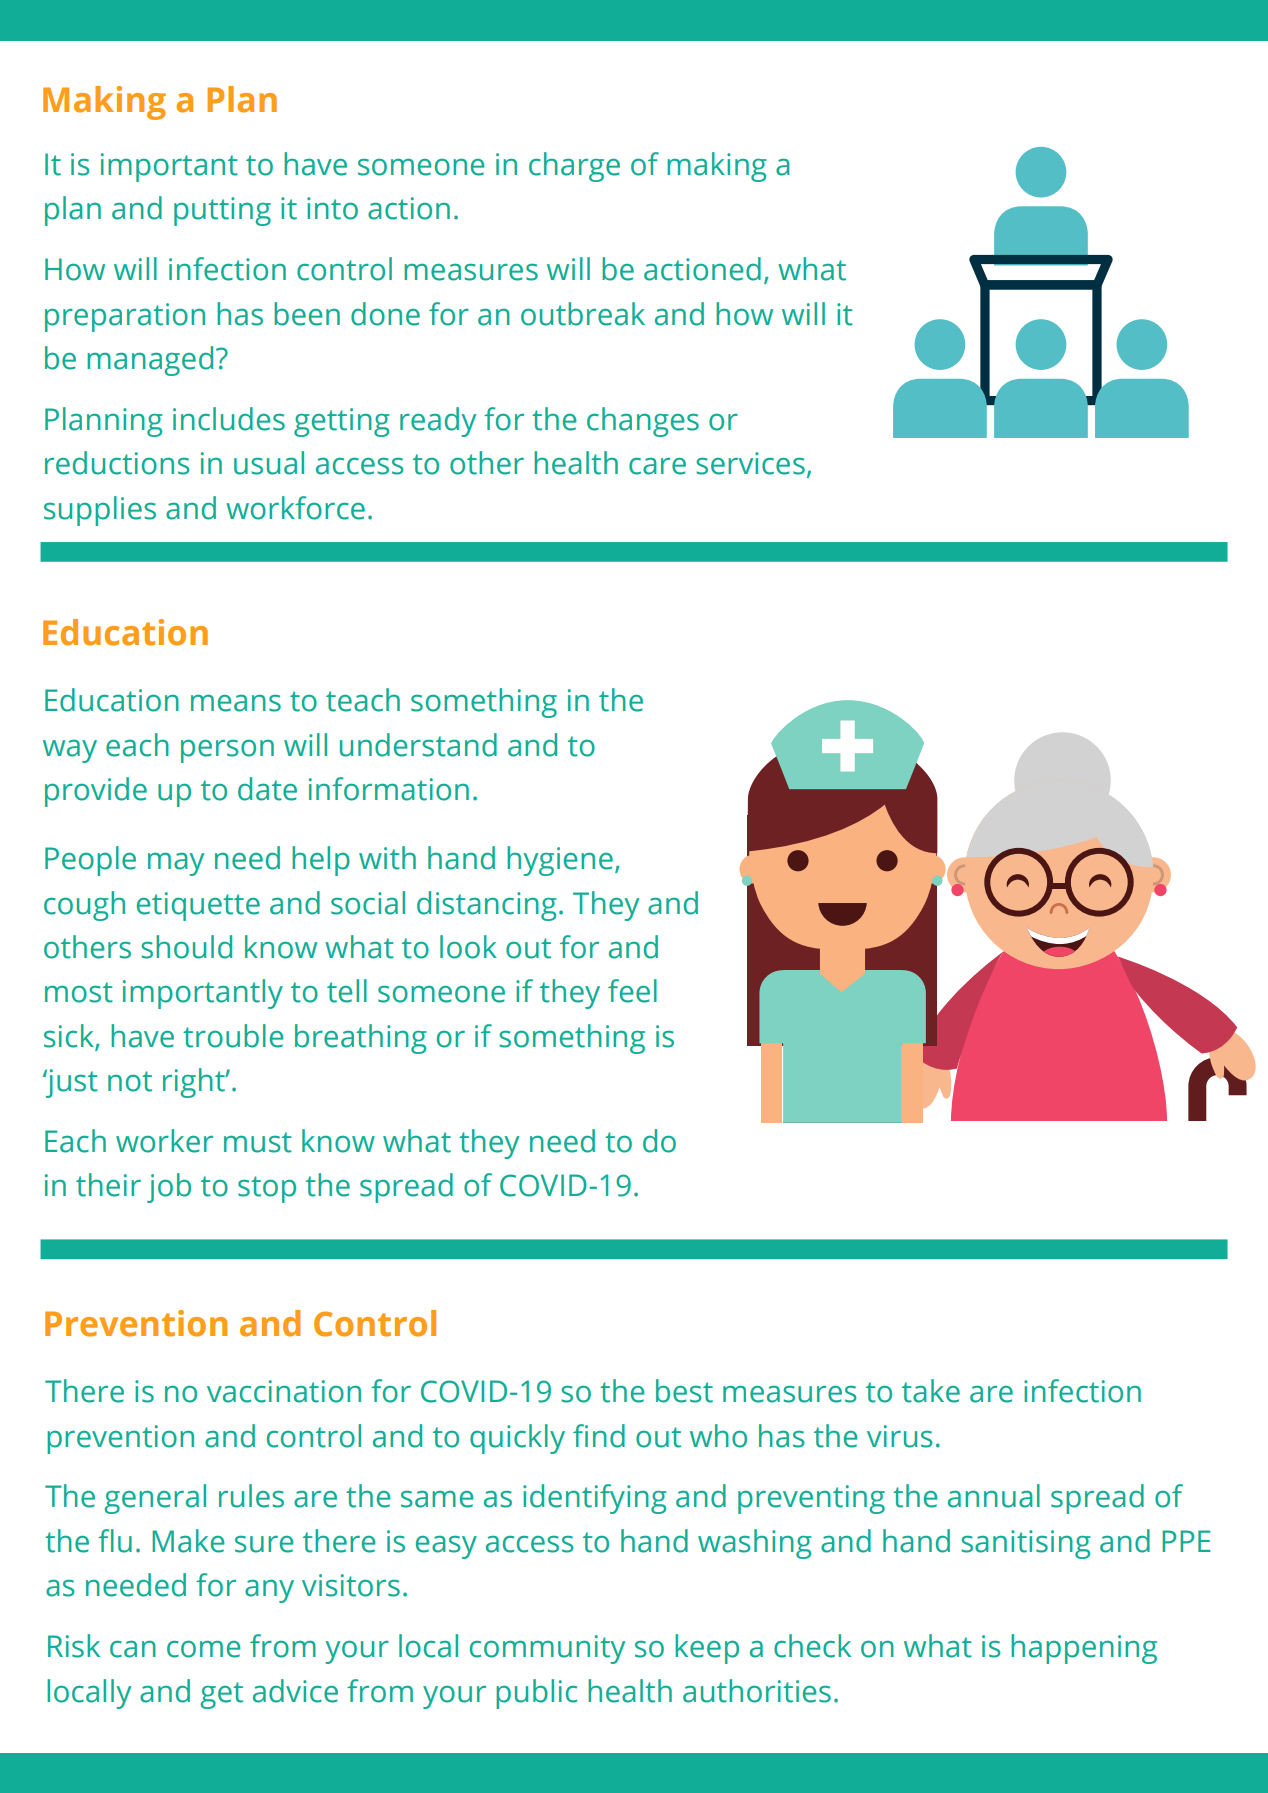  Describe the element at coordinates (204, 1649) in the screenshot. I see `come` at that location.
